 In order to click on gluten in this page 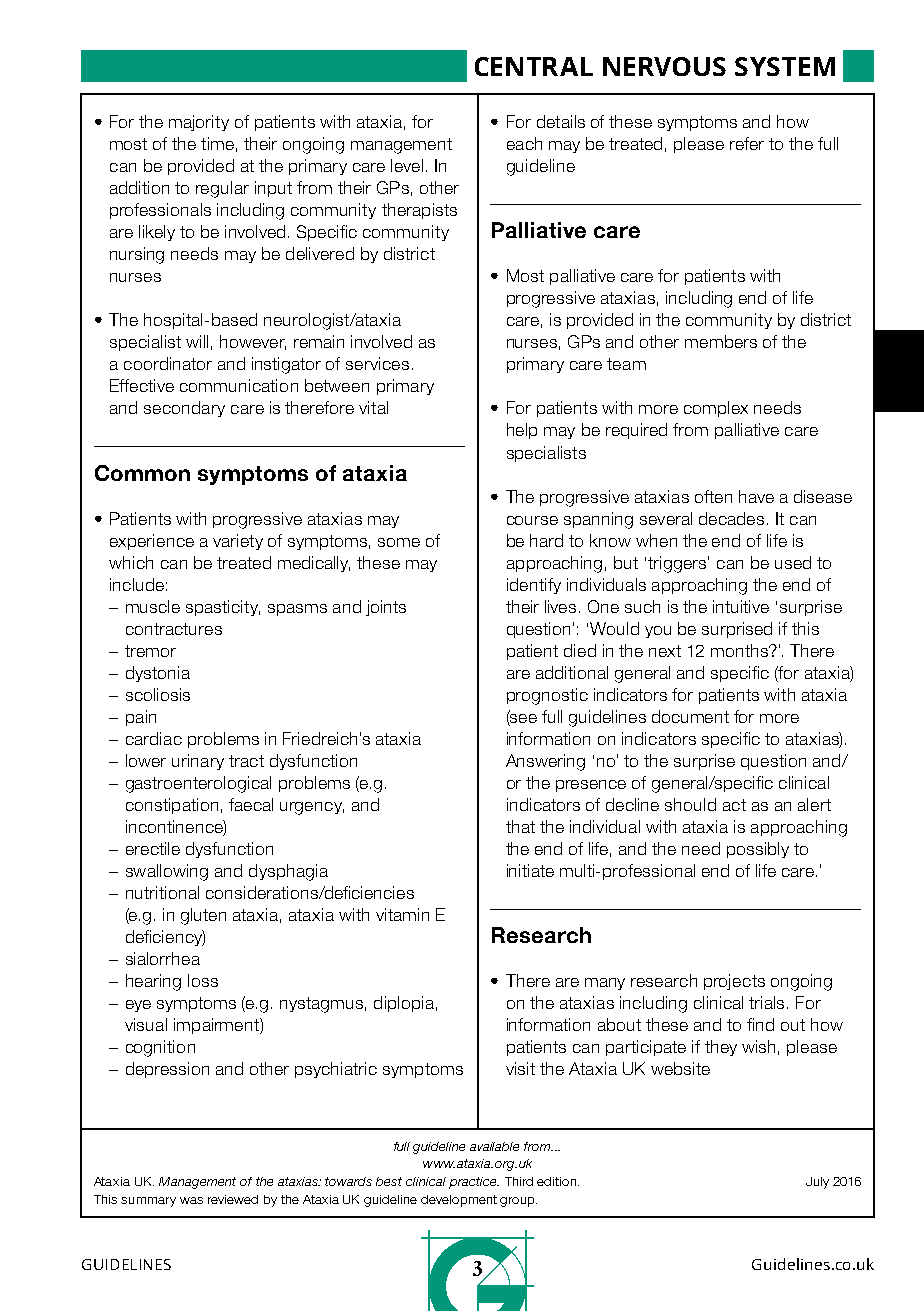, I will do `click(203, 916)`.
